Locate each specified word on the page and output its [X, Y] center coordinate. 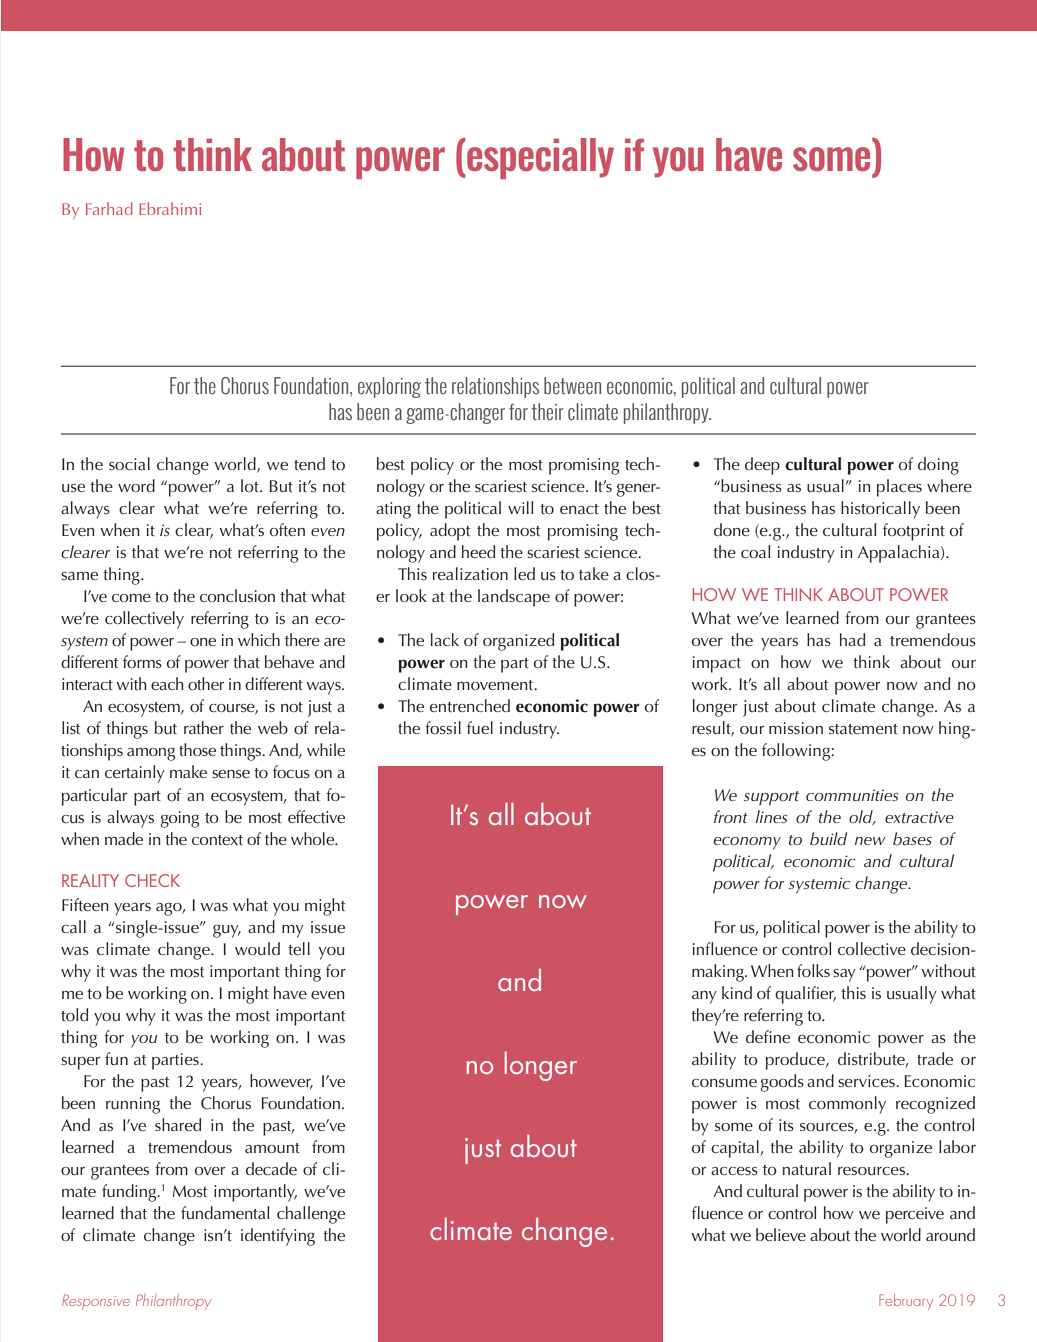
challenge [311, 1215]
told [74, 1014]
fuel [480, 727]
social [129, 463]
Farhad [109, 208]
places [899, 488]
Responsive [96, 1302]
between [572, 386]
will [520, 507]
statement [863, 729]
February [906, 1302]
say [844, 975]
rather [204, 727]
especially [540, 158]
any [704, 997]
